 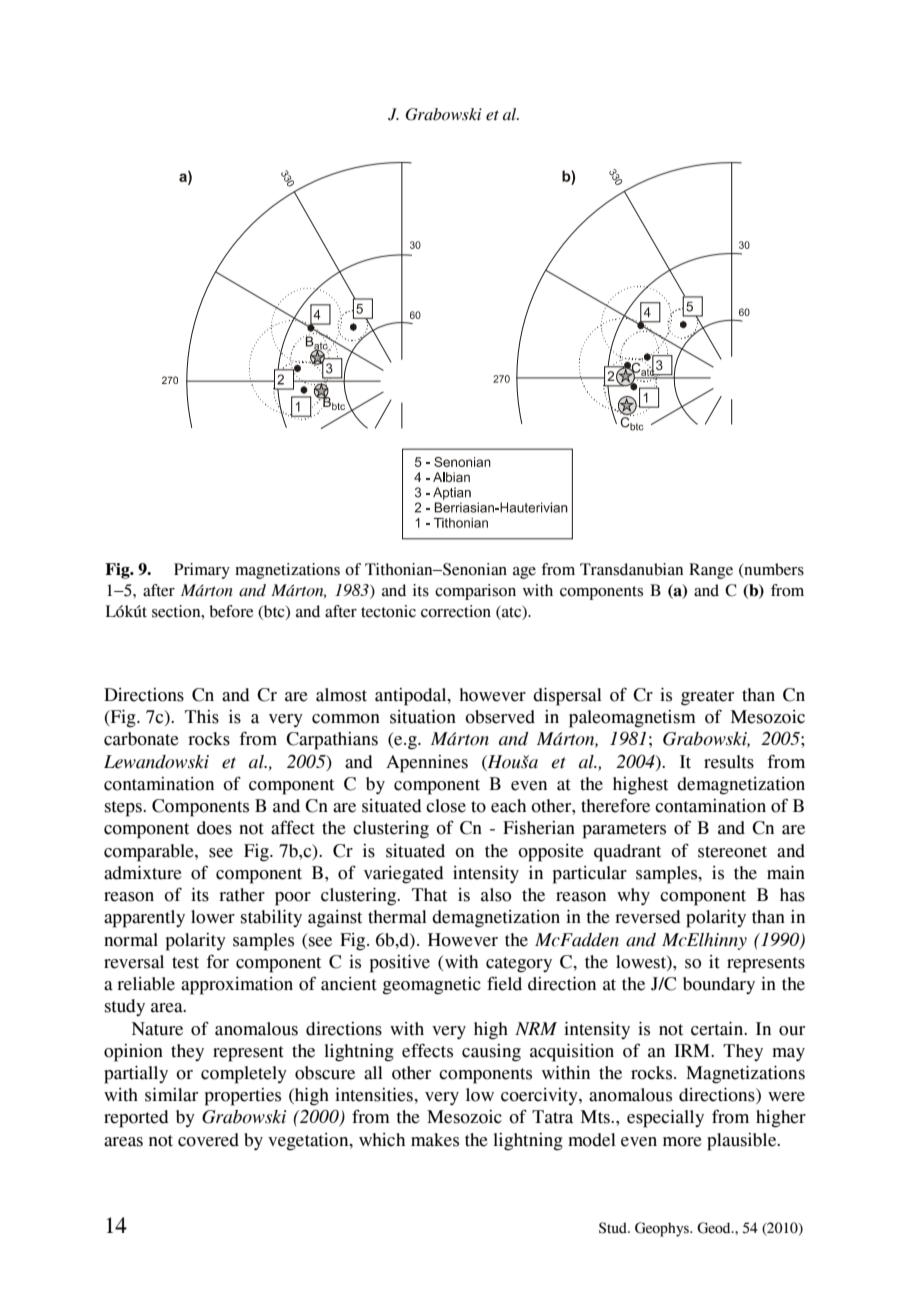 I want to click on geomagnetic, so click(x=431, y=986).
